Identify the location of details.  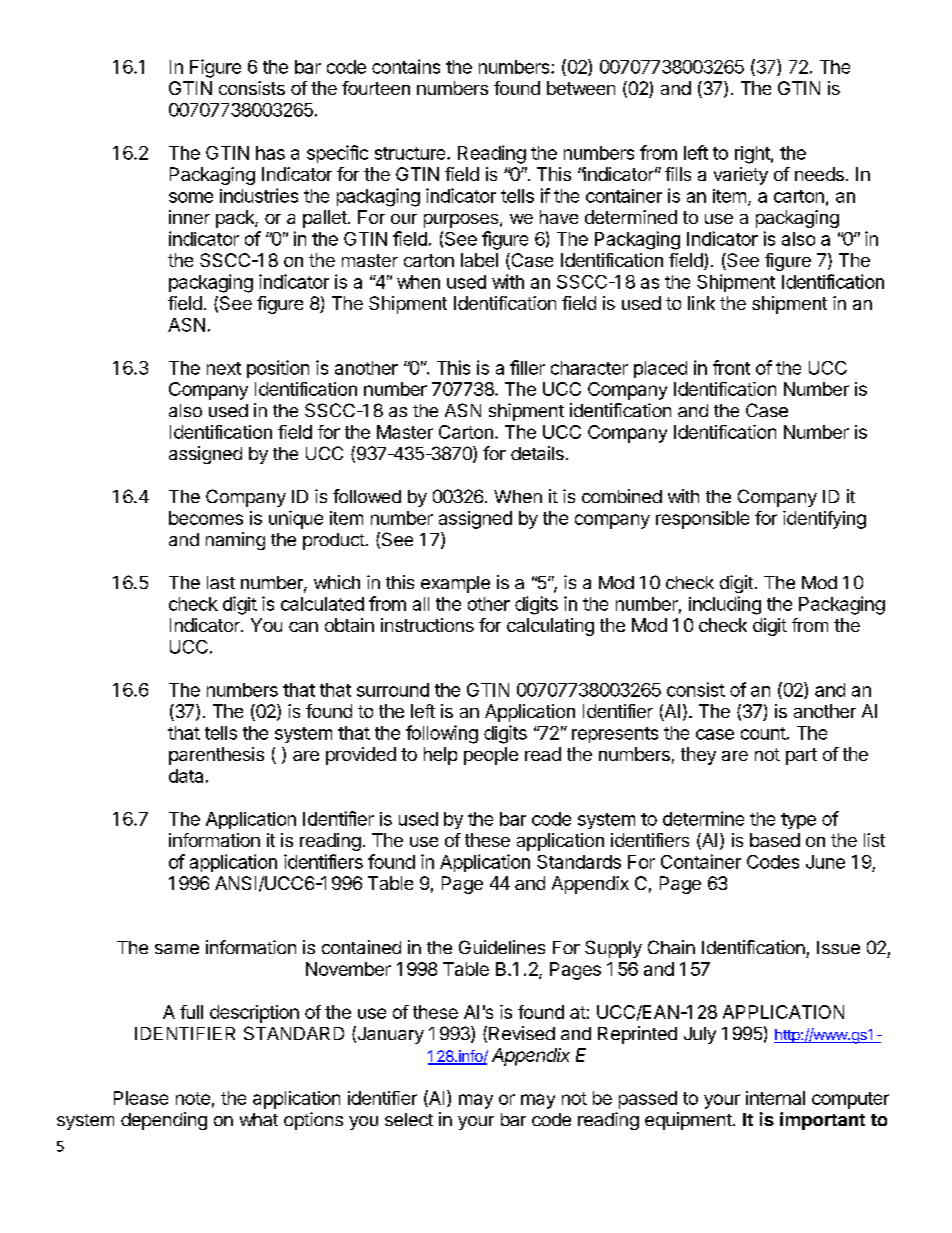
(537, 453).
